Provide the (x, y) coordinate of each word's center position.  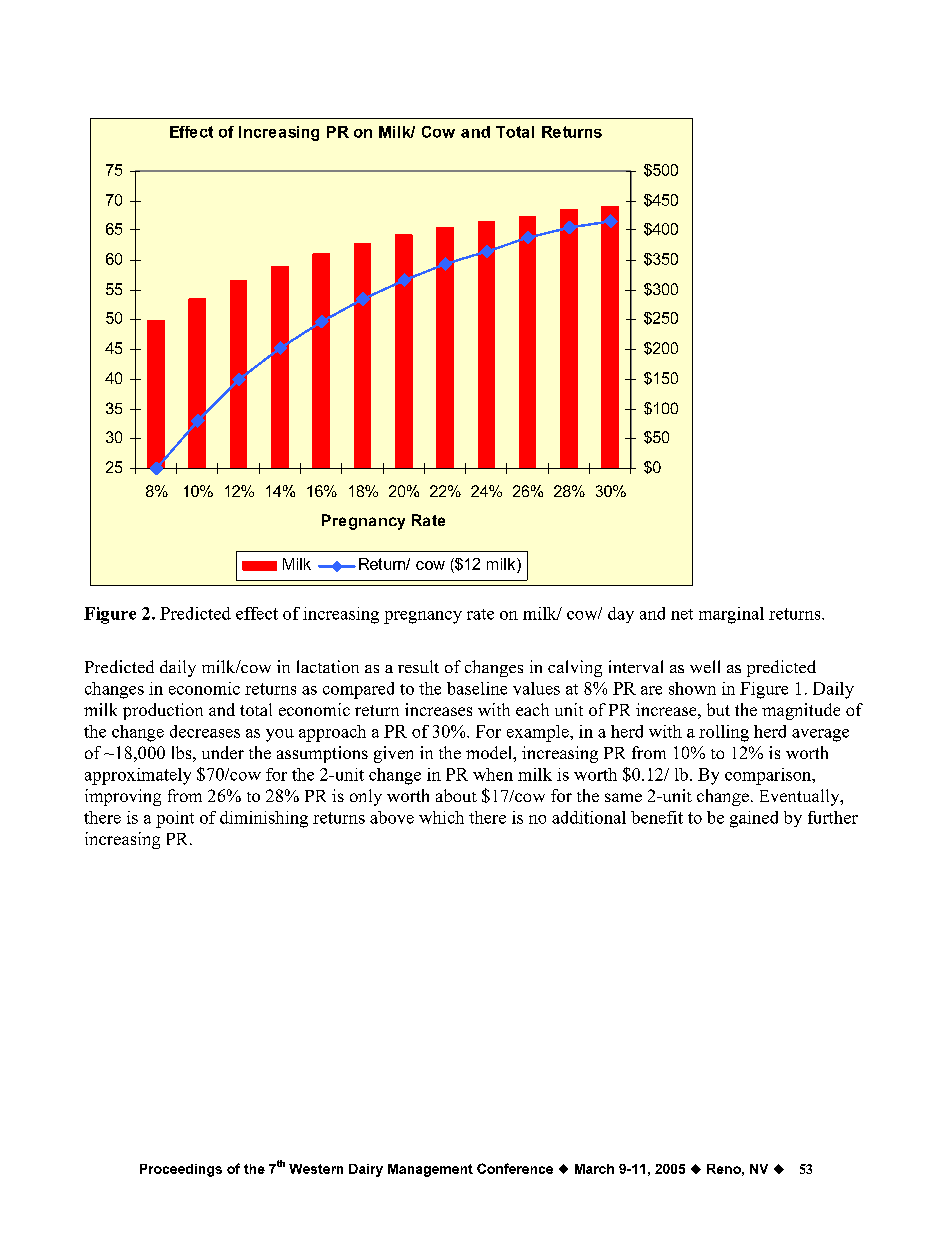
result (418, 666)
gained (754, 819)
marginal (731, 615)
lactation (328, 666)
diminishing (264, 819)
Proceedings (181, 1170)
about (456, 795)
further (833, 817)
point (175, 819)
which (441, 817)
